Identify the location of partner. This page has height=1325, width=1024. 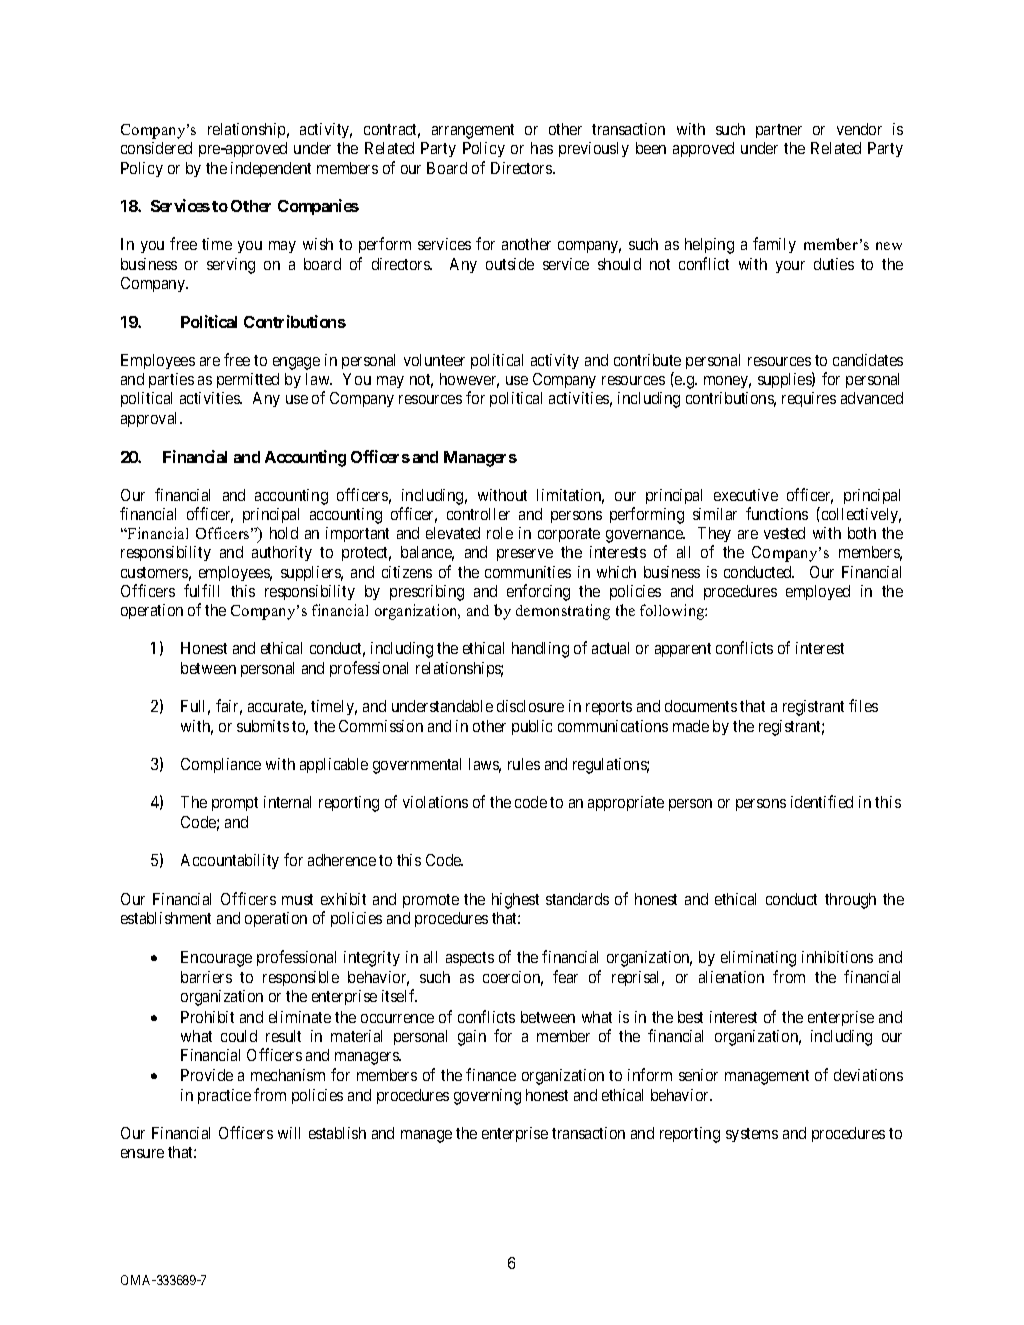
(779, 131).
